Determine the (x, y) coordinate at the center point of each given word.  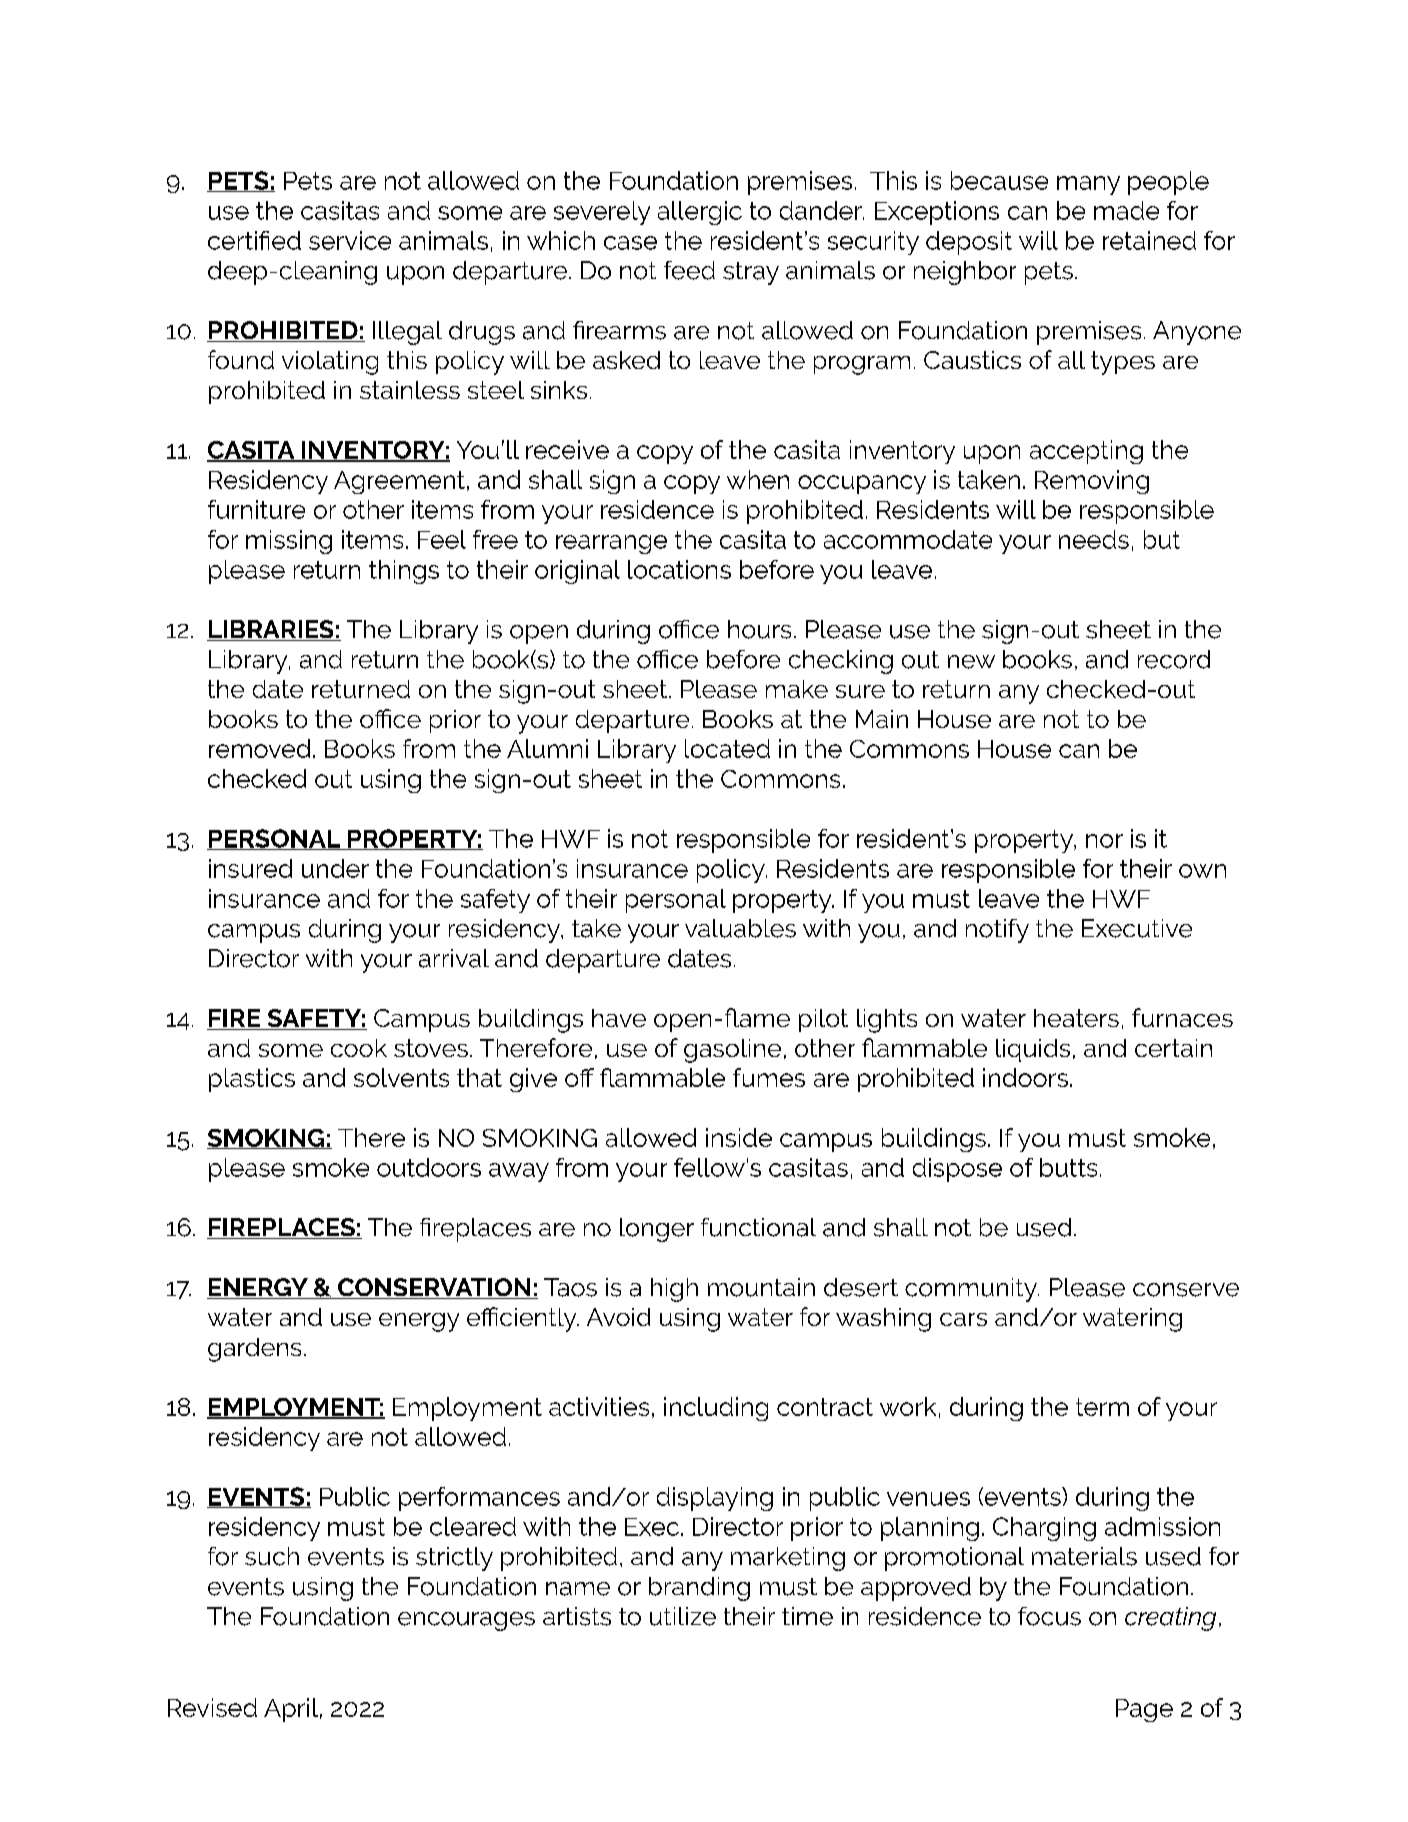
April (291, 1710)
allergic (700, 213)
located (727, 748)
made (1126, 210)
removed (259, 748)
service (350, 240)
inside (739, 1137)
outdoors (429, 1167)
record (1174, 659)
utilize (683, 1616)
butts (1068, 1167)
